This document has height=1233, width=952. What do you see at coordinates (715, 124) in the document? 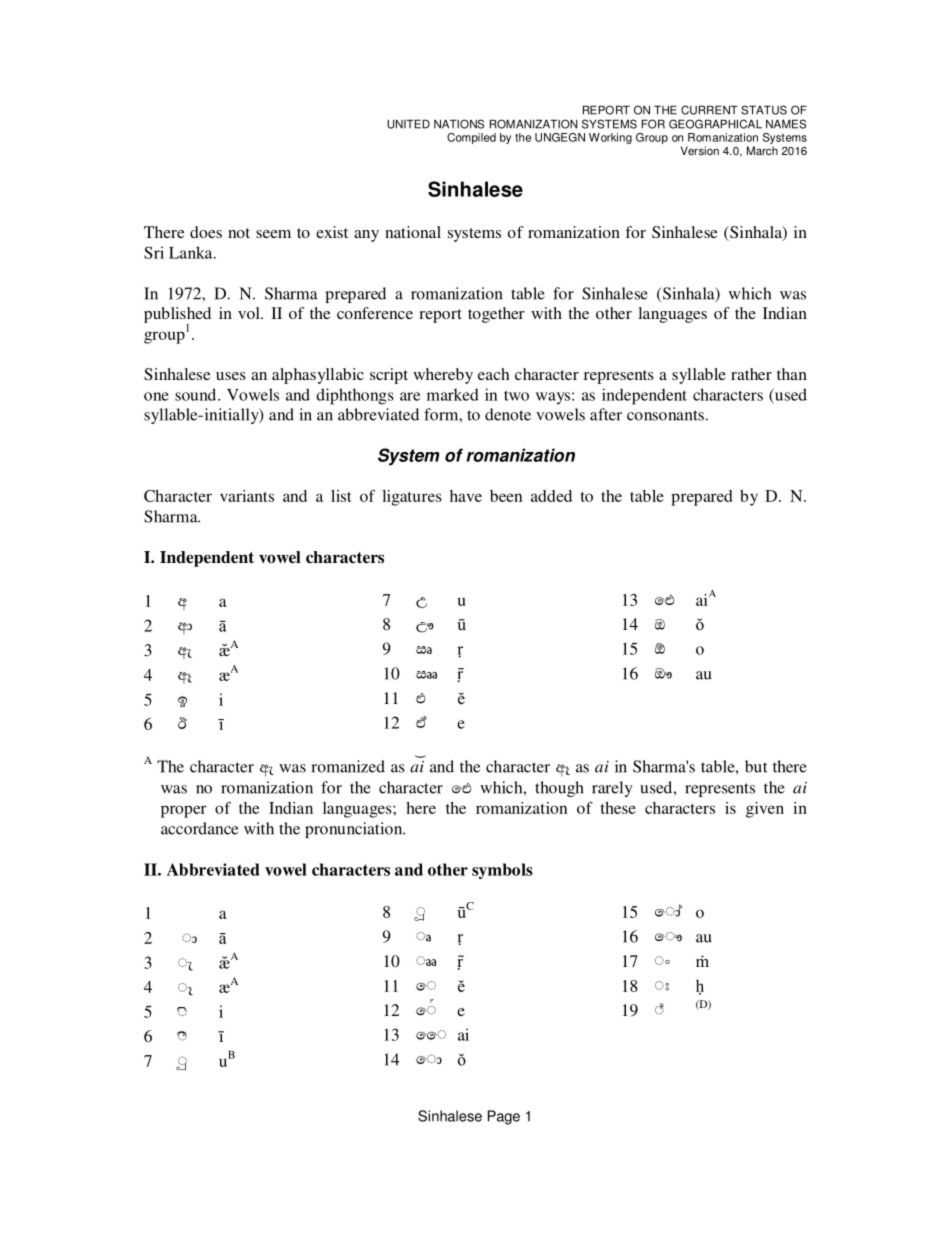
I see `GEOGRAPHICAL` at bounding box center [715, 124].
